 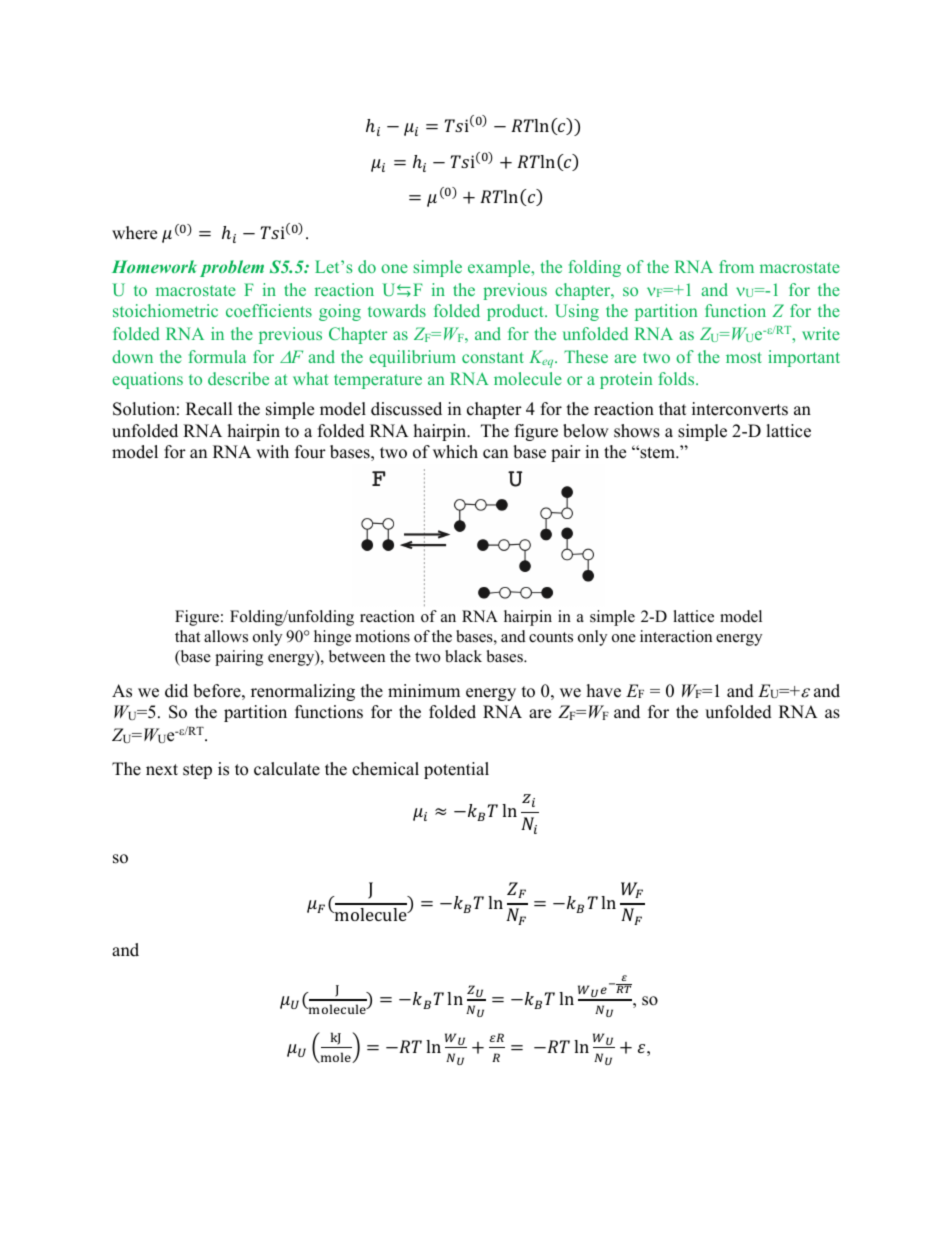 I want to click on shows, so click(x=637, y=431).
